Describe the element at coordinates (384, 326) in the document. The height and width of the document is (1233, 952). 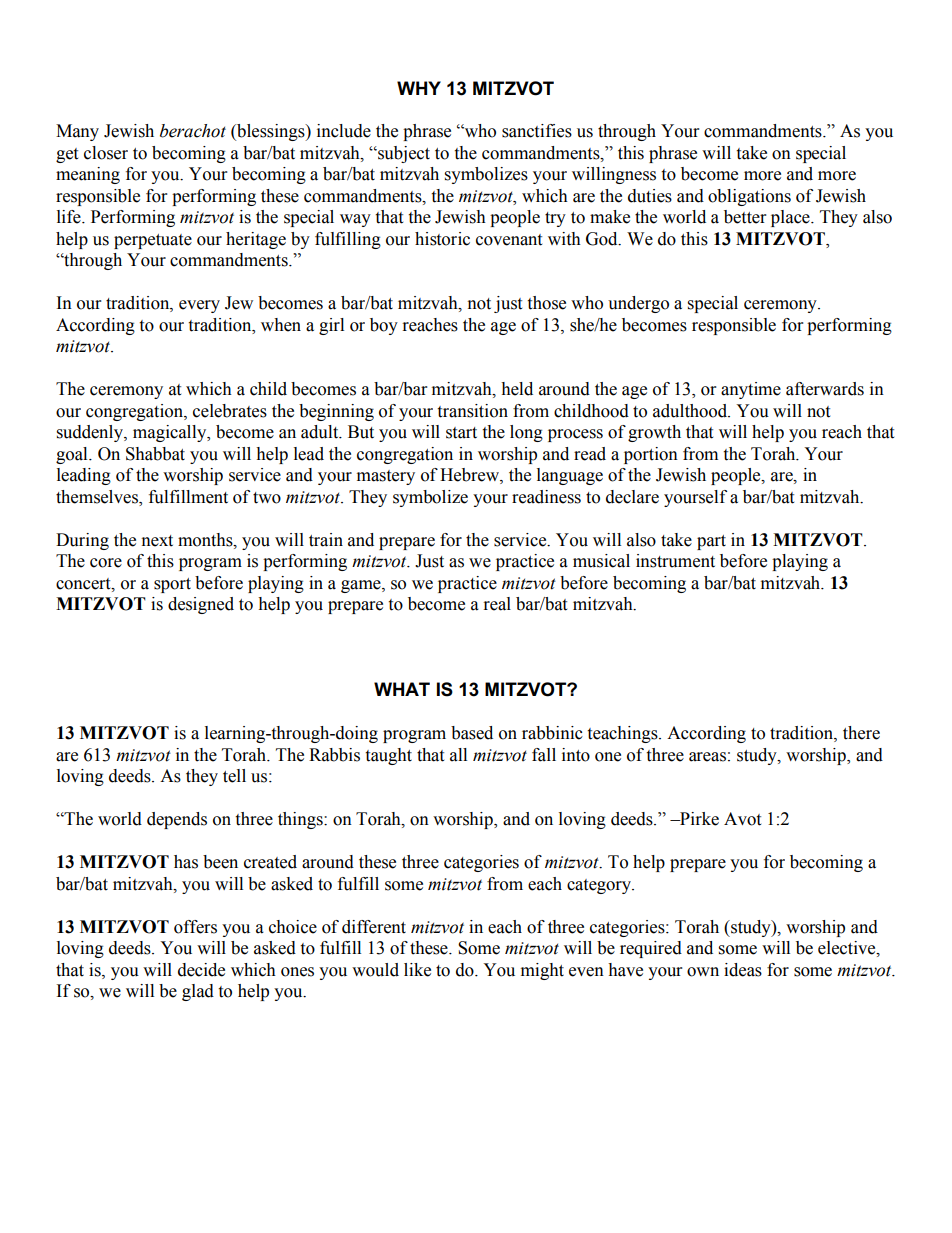
I see `boy` at that location.
